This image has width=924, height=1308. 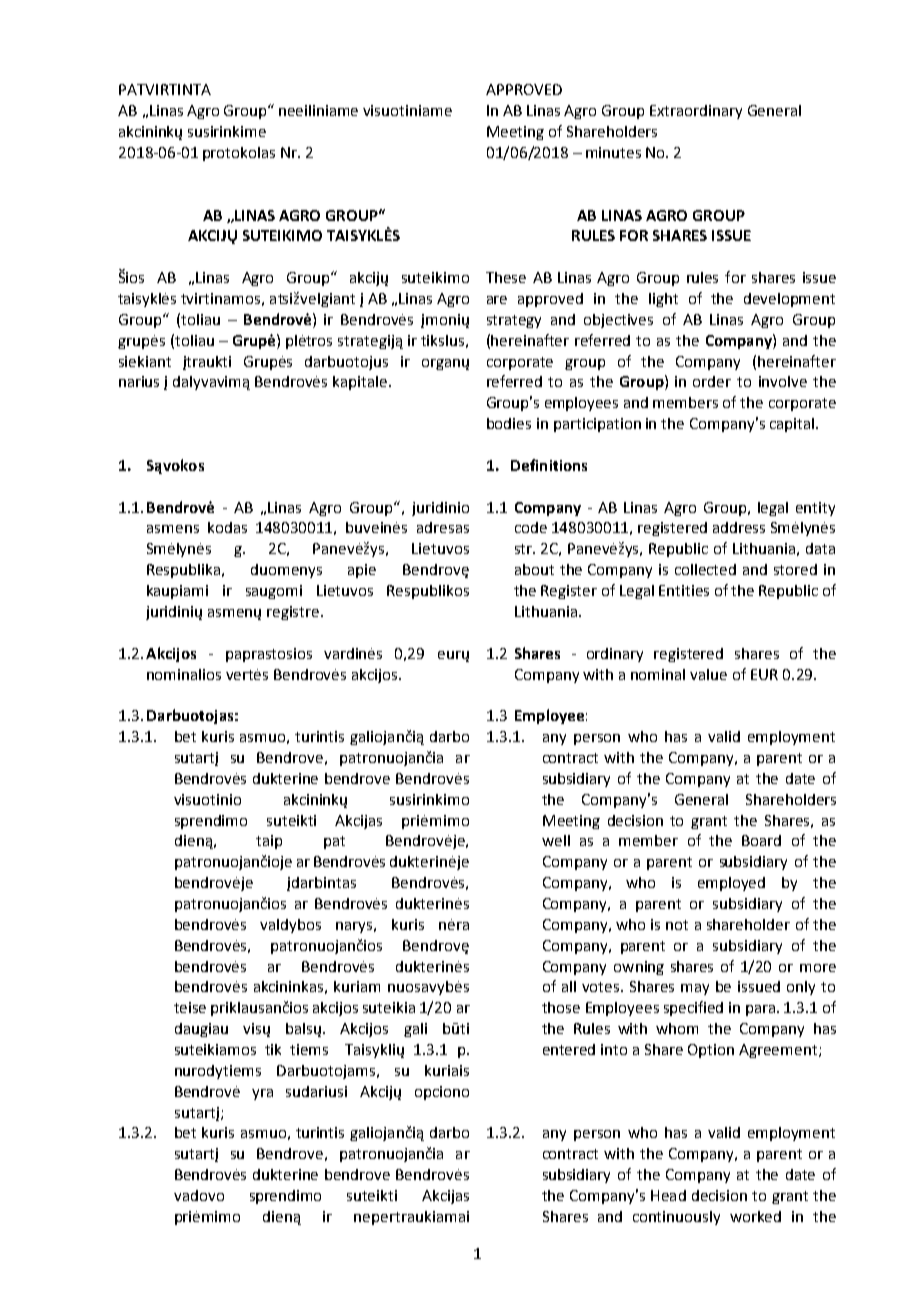 I want to click on Head, so click(x=668, y=1195).
